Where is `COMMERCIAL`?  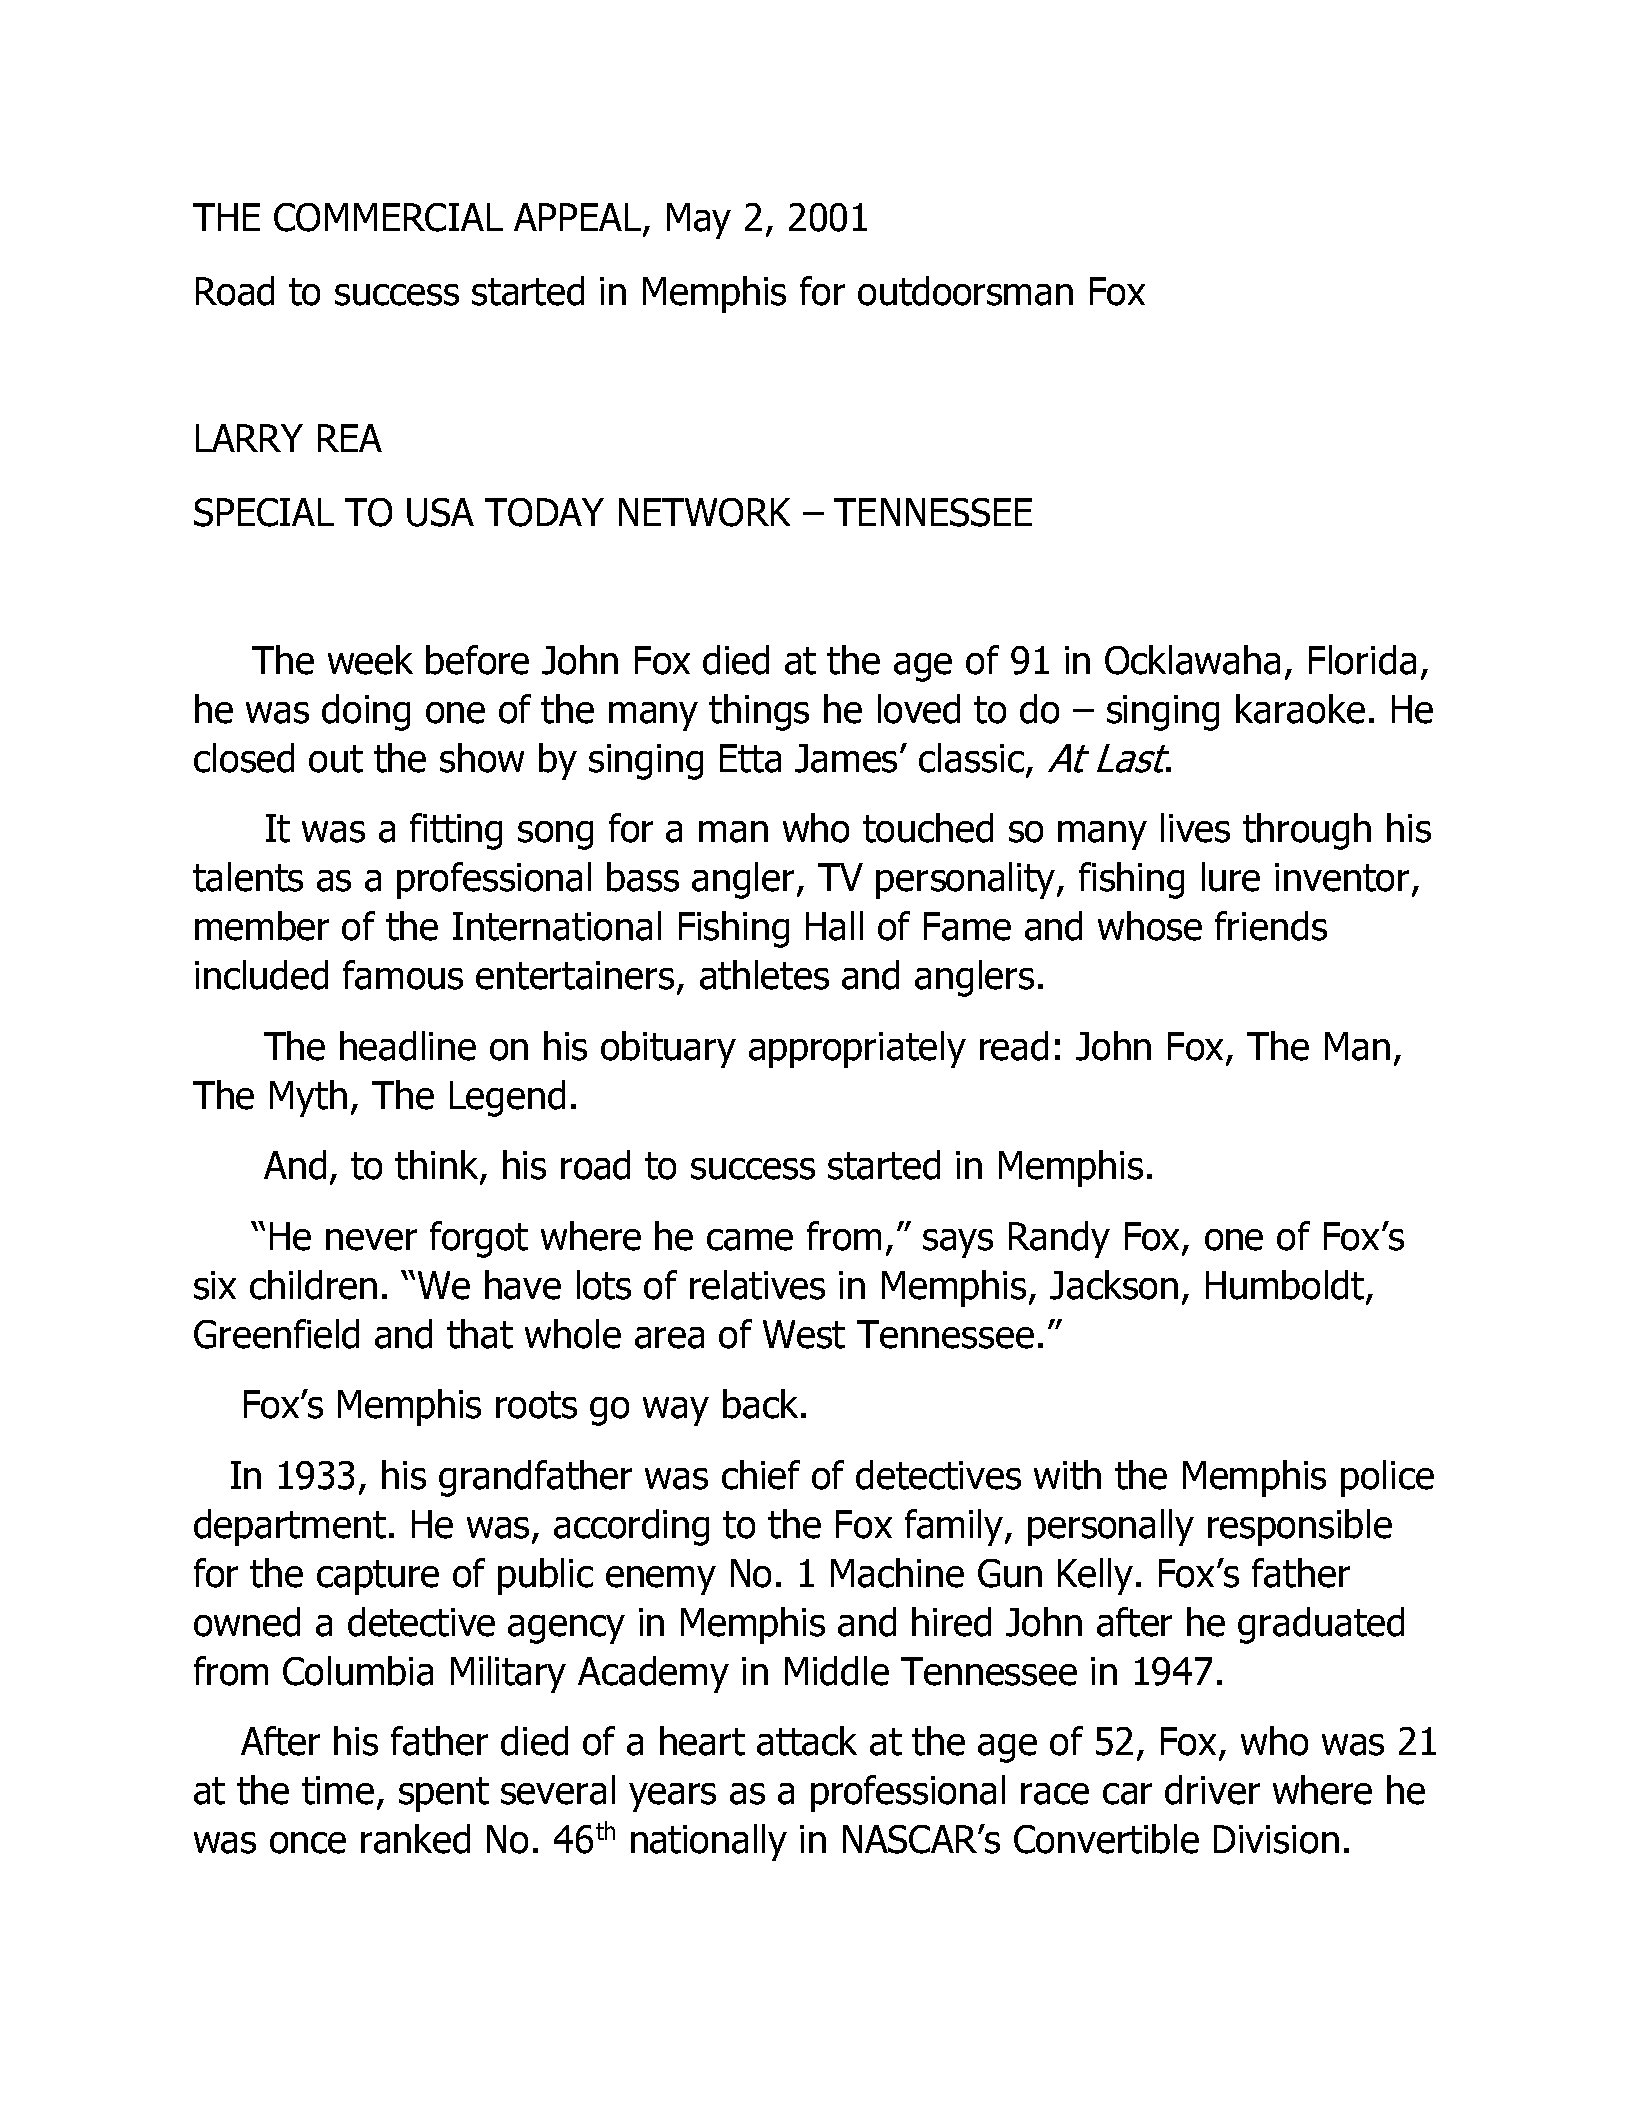
COMMERCIAL is located at coordinates (388, 217).
